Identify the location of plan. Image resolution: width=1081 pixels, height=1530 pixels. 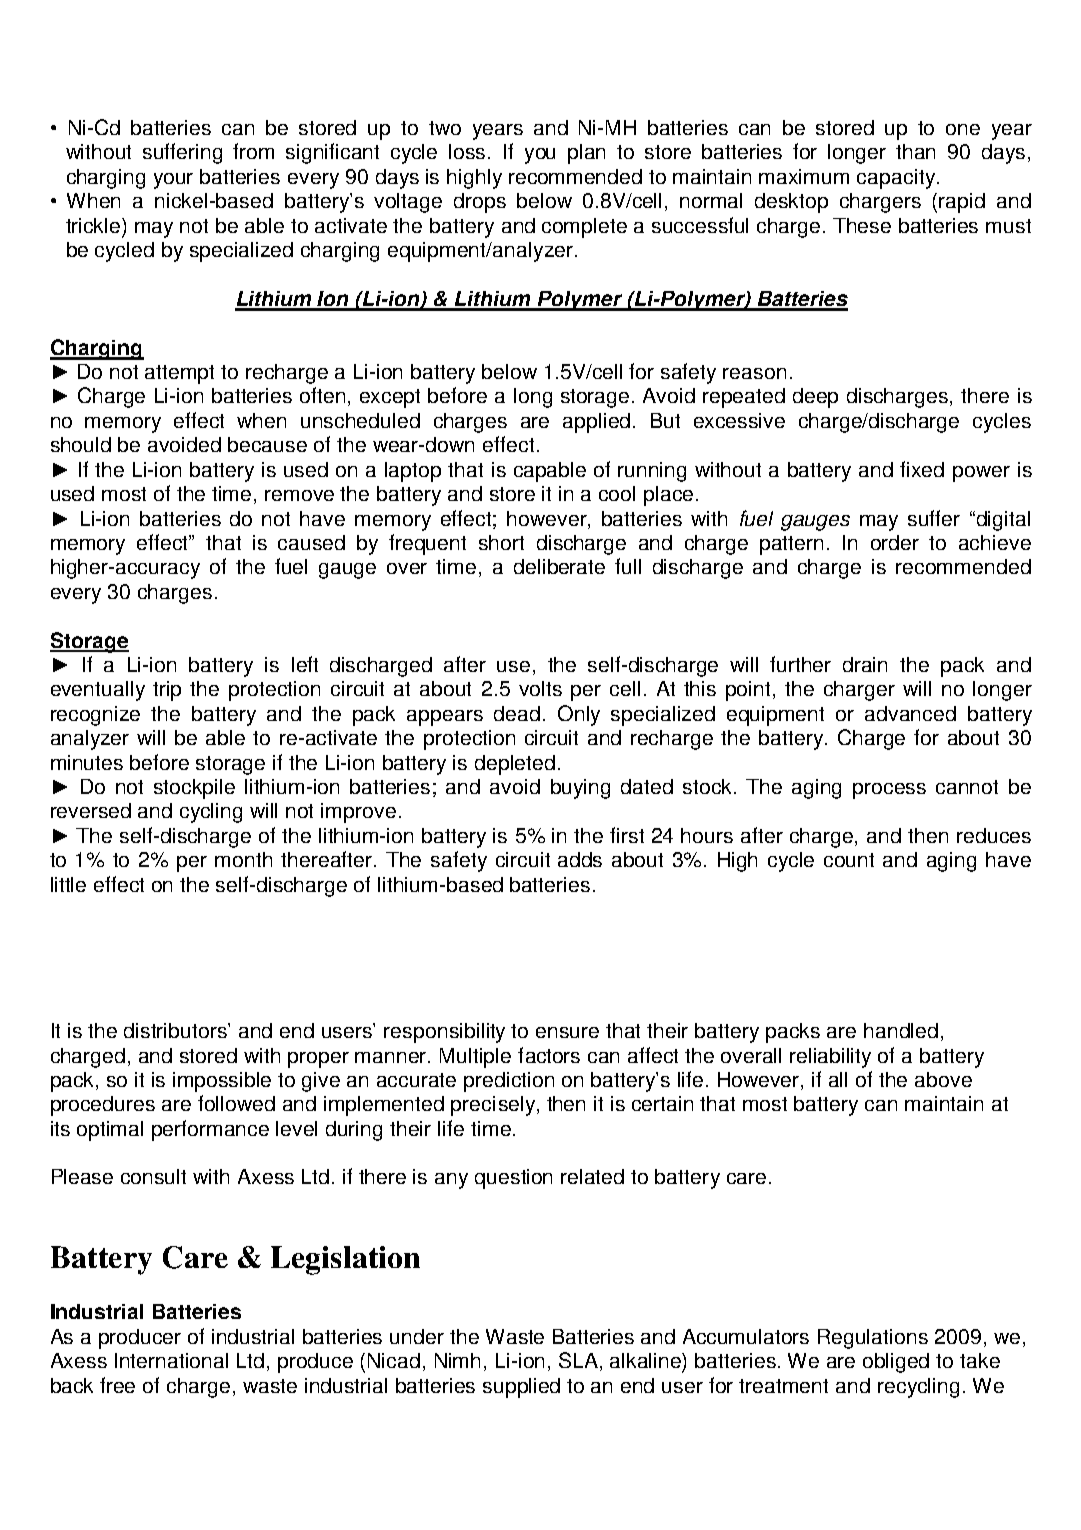
(586, 154).
